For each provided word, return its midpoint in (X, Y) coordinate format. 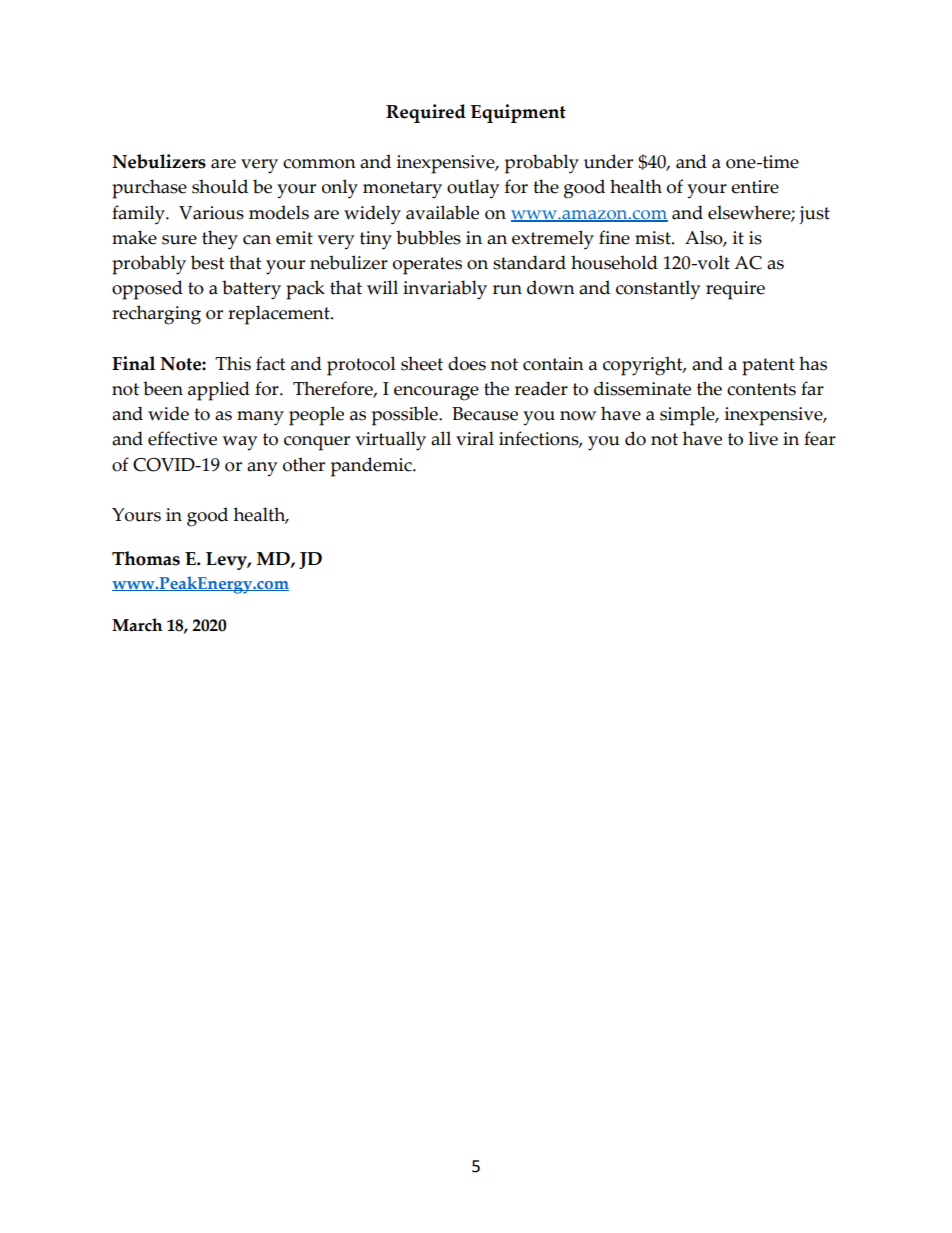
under (608, 161)
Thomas (146, 558)
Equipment (518, 113)
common (319, 164)
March (137, 625)
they (220, 240)
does (467, 363)
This (233, 363)
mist (654, 238)
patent (768, 367)
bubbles (428, 237)
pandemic (372, 467)
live (763, 438)
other (304, 464)
